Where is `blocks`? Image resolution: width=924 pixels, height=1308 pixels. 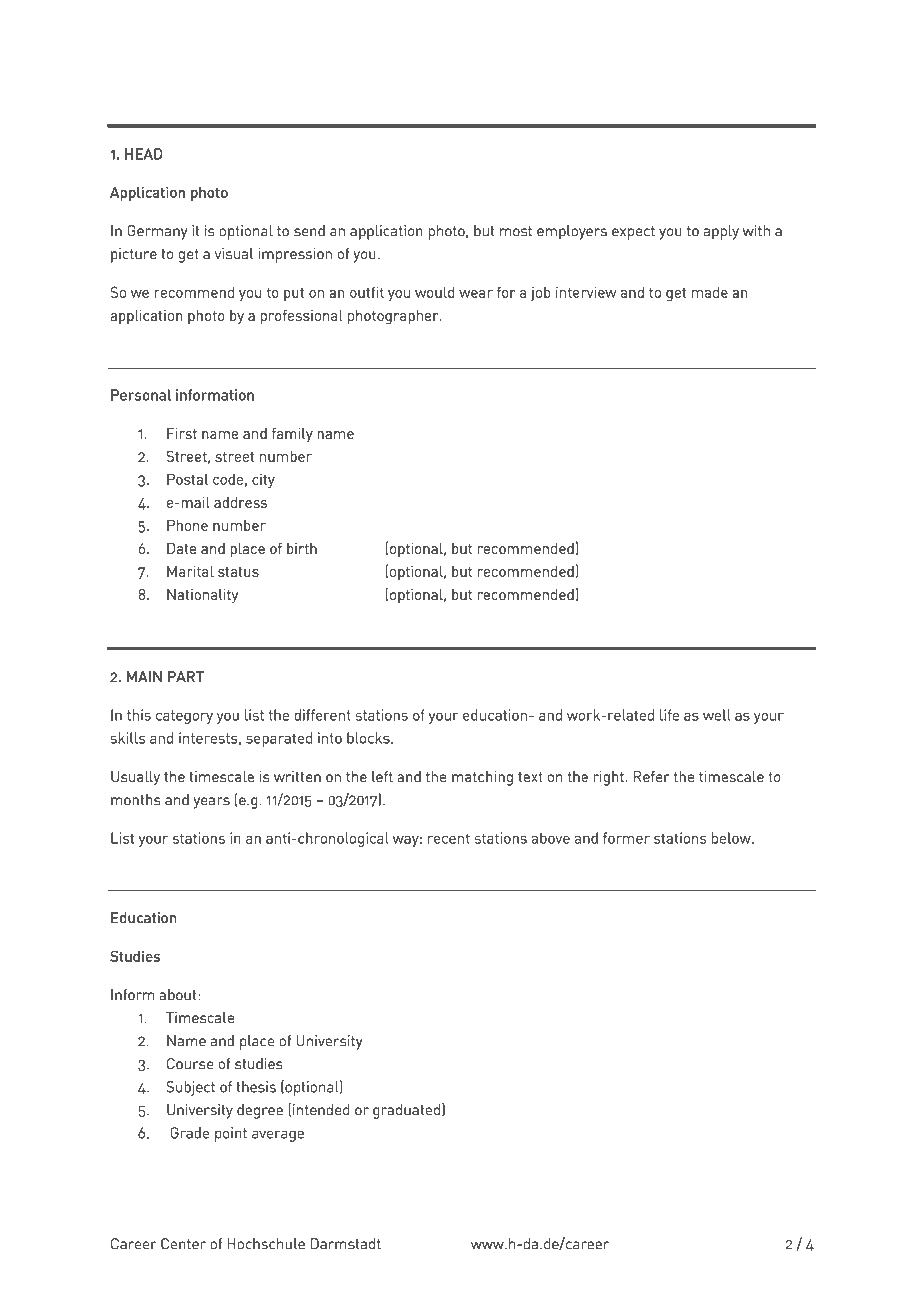
blocks is located at coordinates (369, 738).
